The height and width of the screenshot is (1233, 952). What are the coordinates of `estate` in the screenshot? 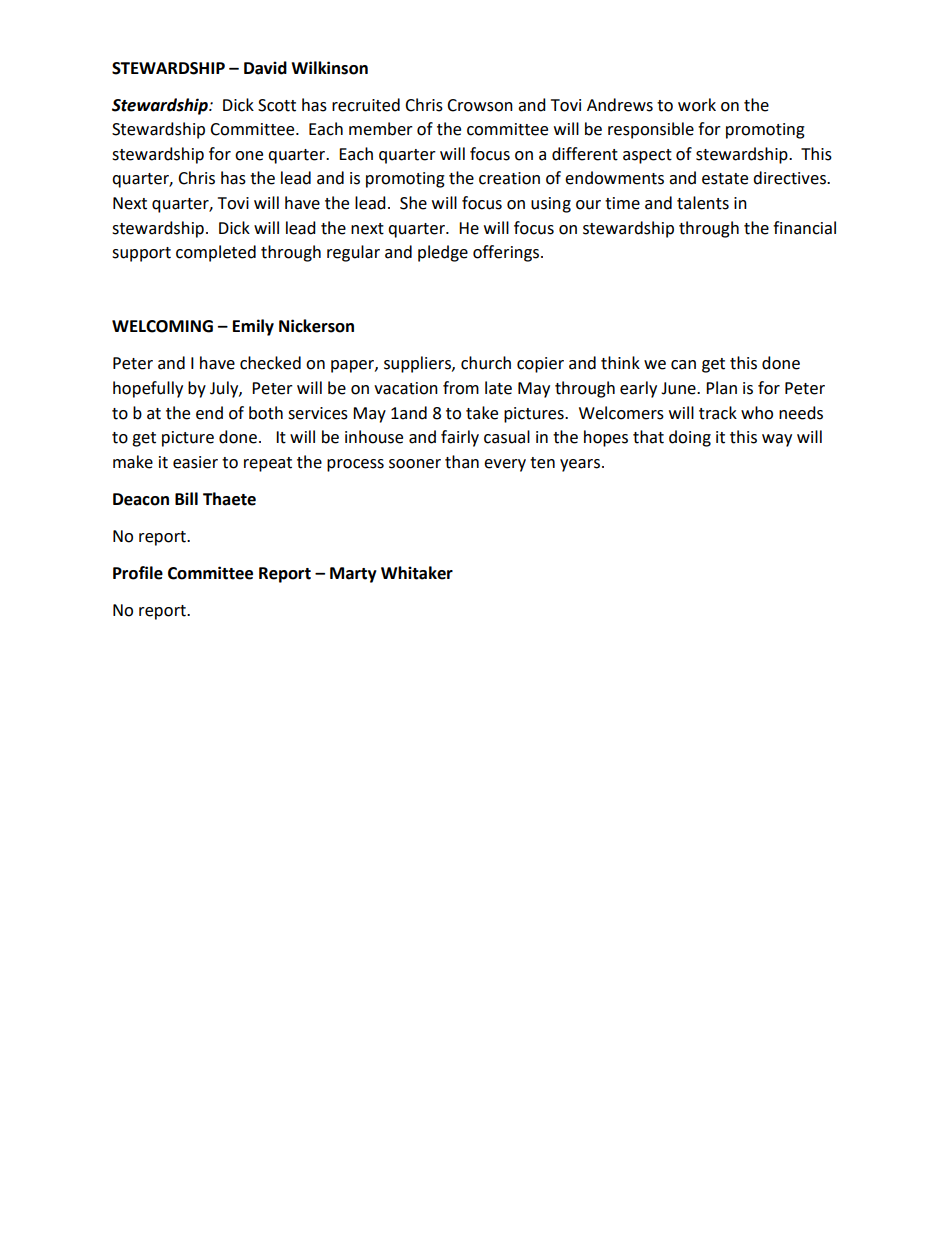 It's located at (725, 179).
